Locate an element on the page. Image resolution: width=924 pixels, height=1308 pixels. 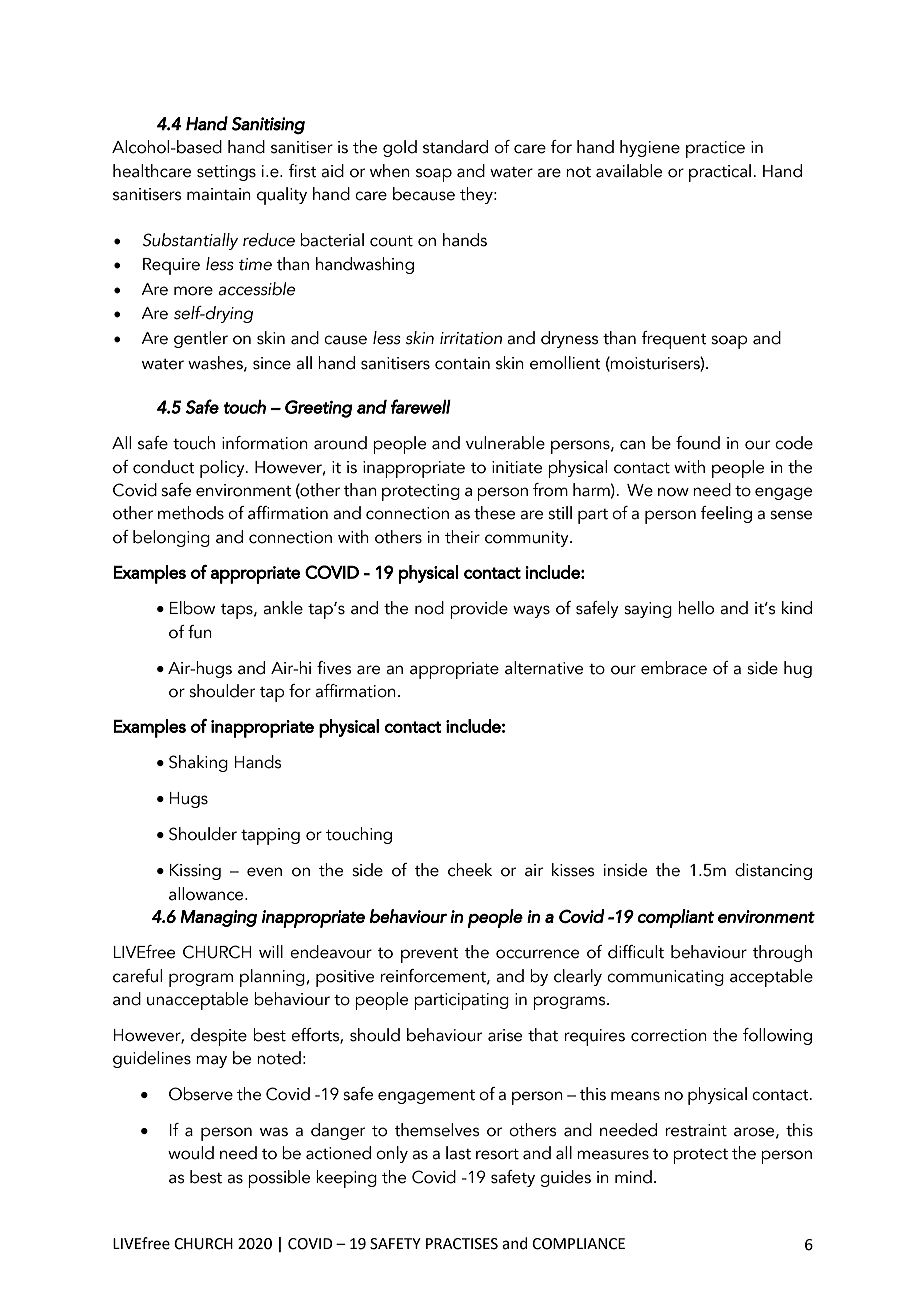
fun is located at coordinates (200, 632).
